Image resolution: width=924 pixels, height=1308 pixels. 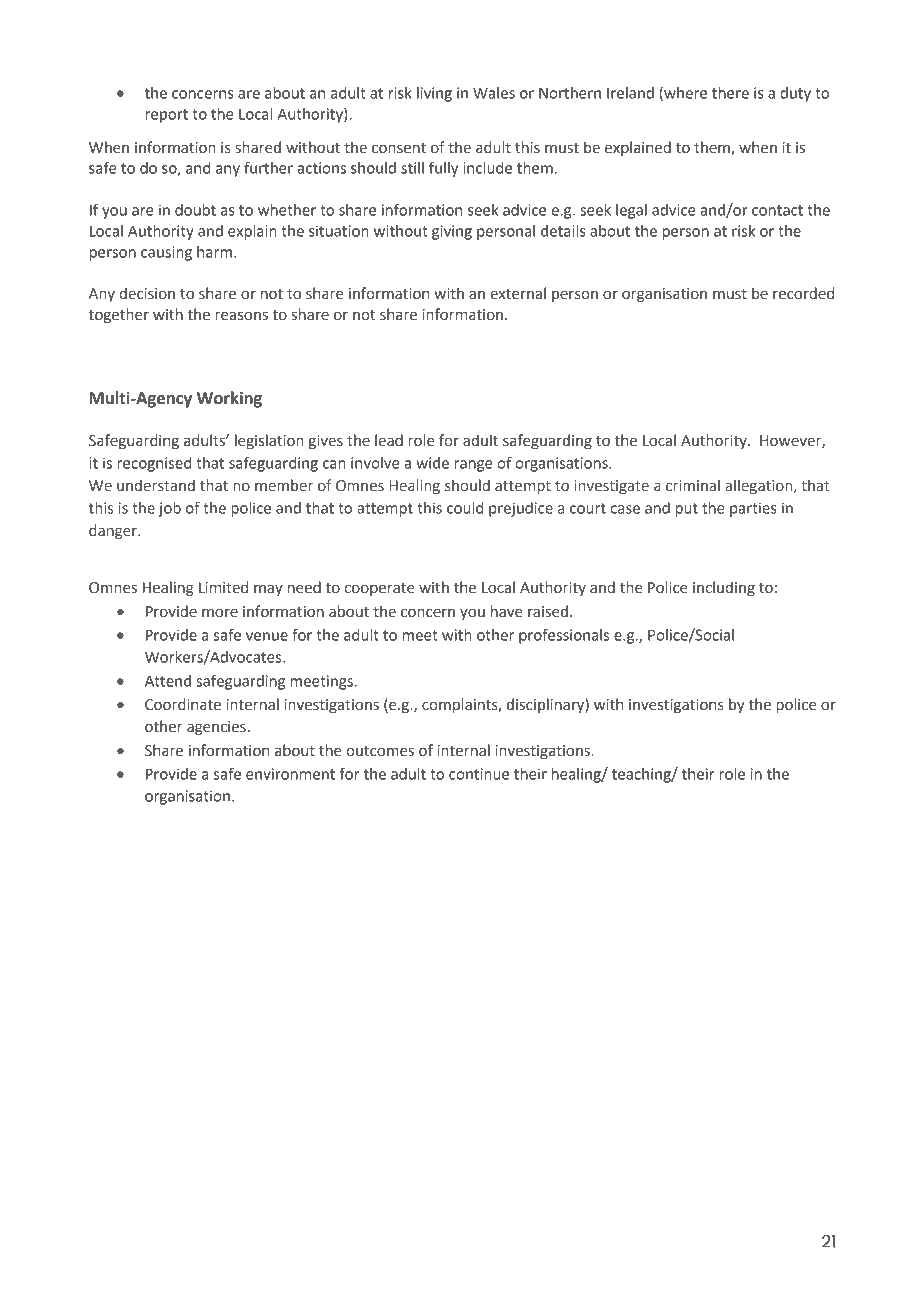 I want to click on external, so click(x=518, y=293).
